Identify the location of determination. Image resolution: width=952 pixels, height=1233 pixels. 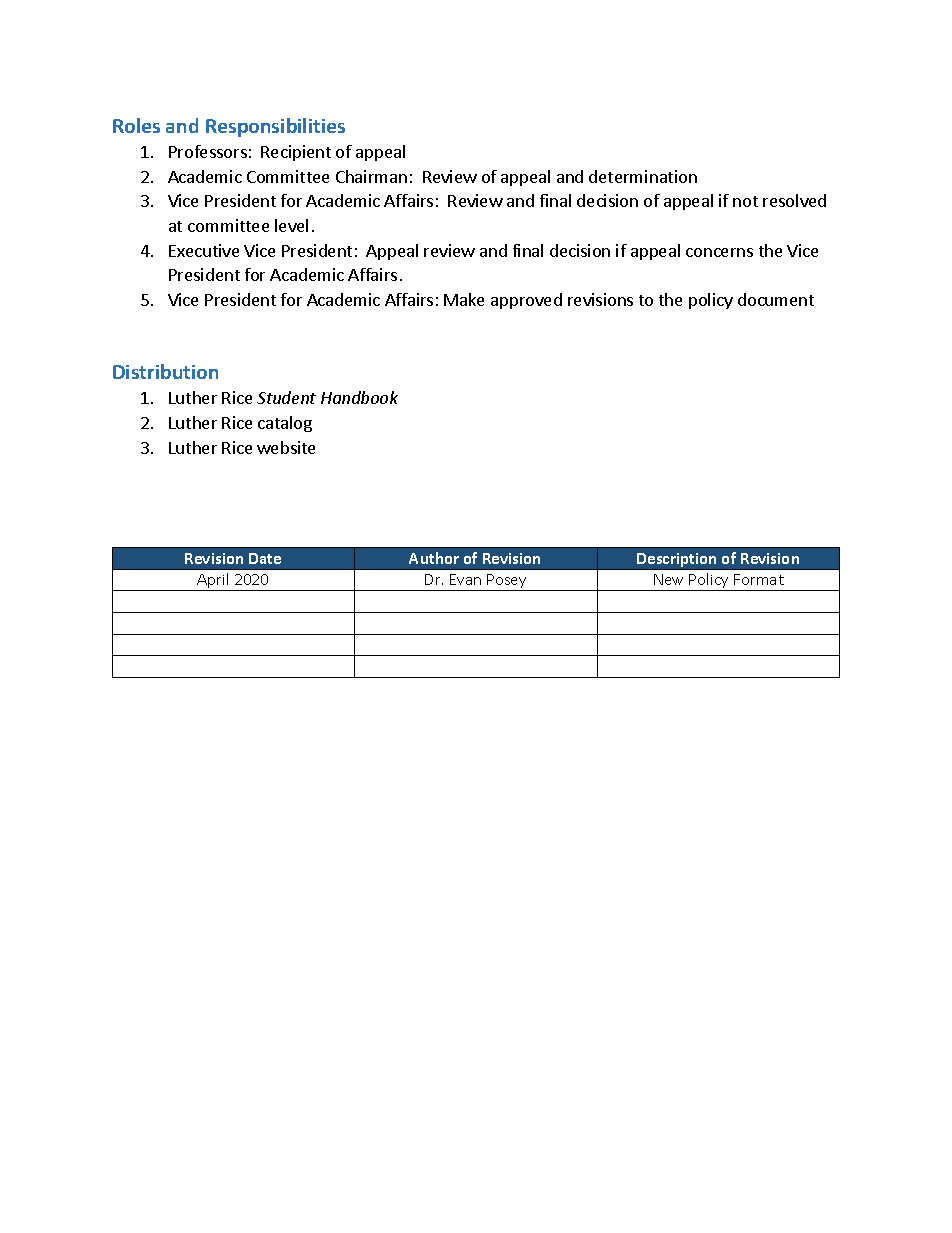
(643, 176).
